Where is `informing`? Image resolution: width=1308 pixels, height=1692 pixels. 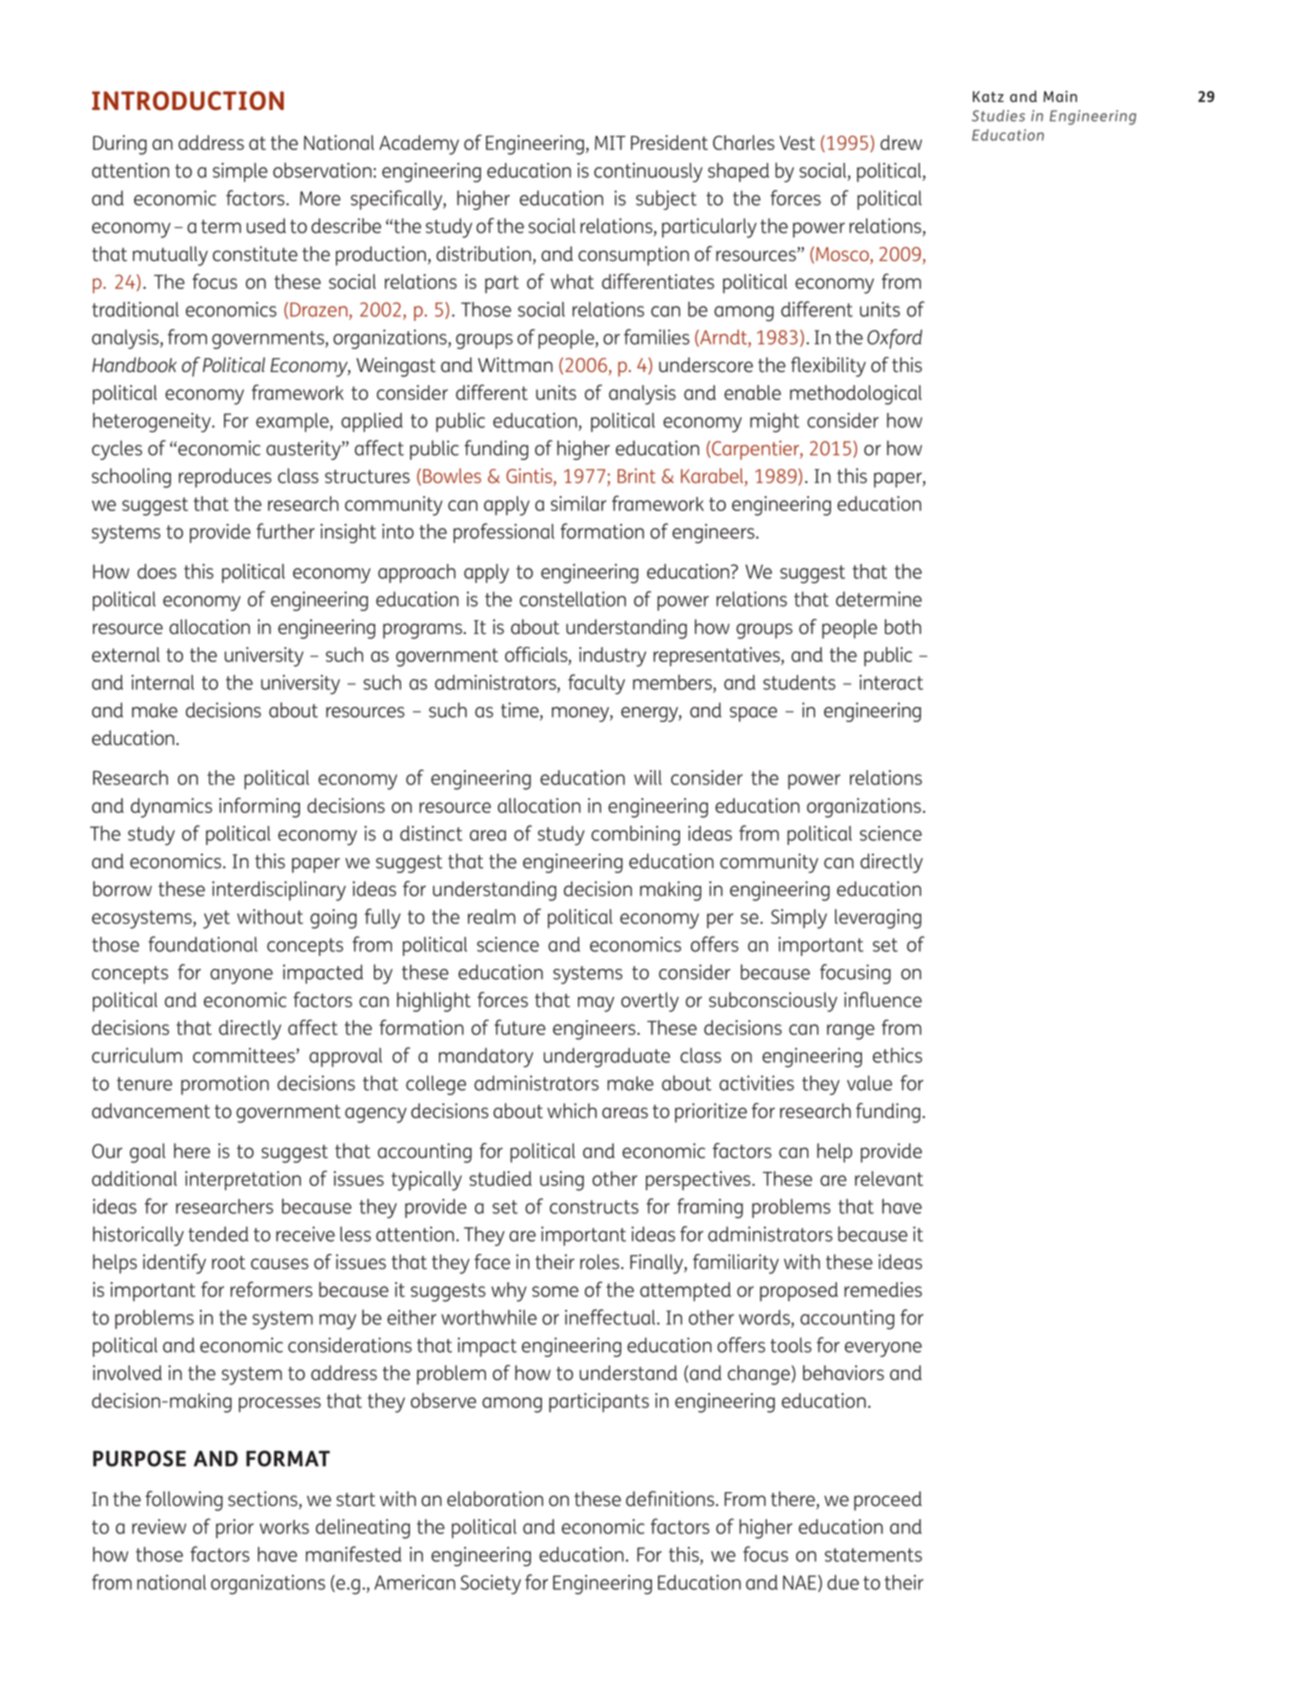 informing is located at coordinates (259, 807).
